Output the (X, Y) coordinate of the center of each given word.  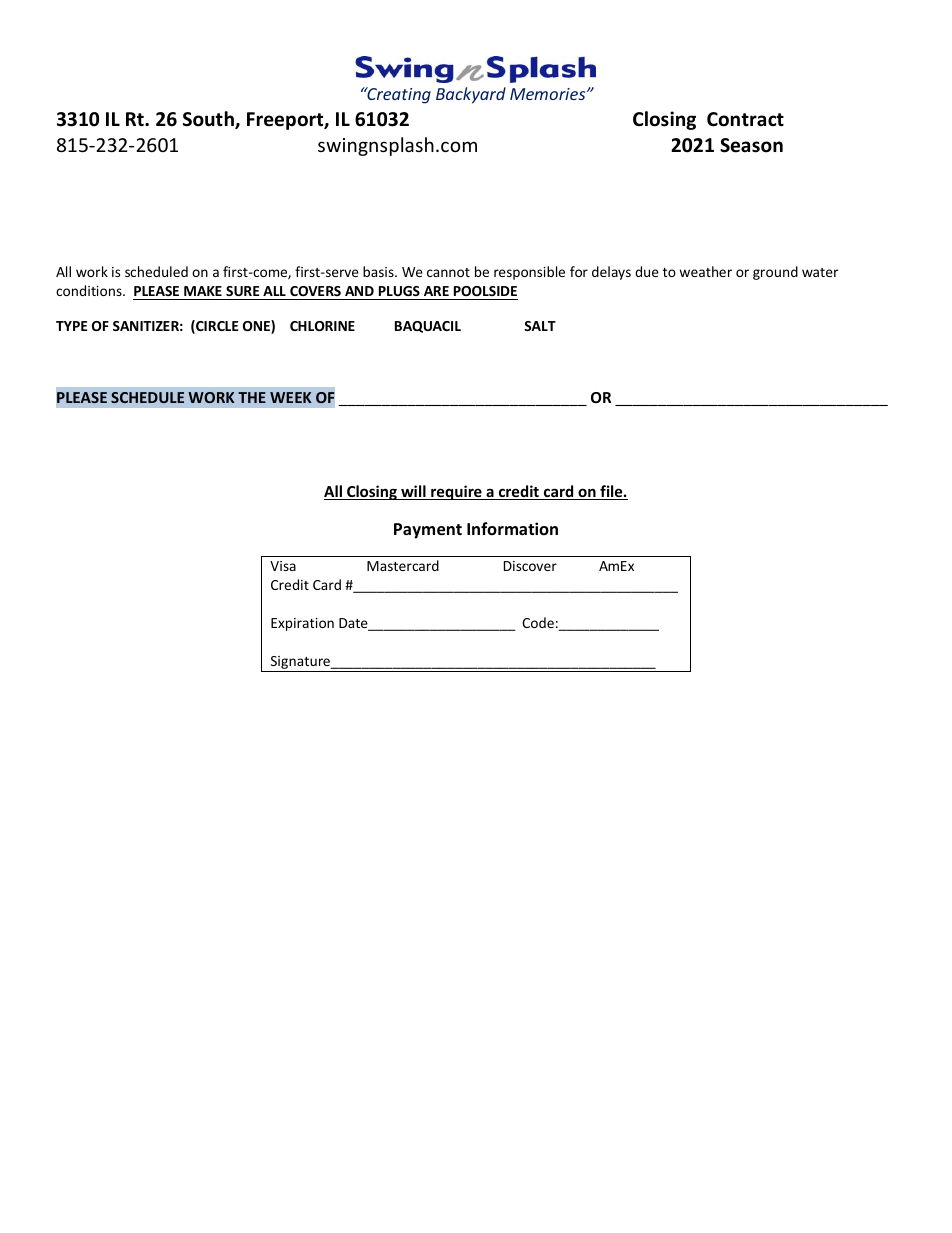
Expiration (302, 624)
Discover (530, 566)
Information (512, 528)
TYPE (71, 326)
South (209, 120)
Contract (745, 119)
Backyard (471, 95)
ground (775, 273)
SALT (540, 326)
